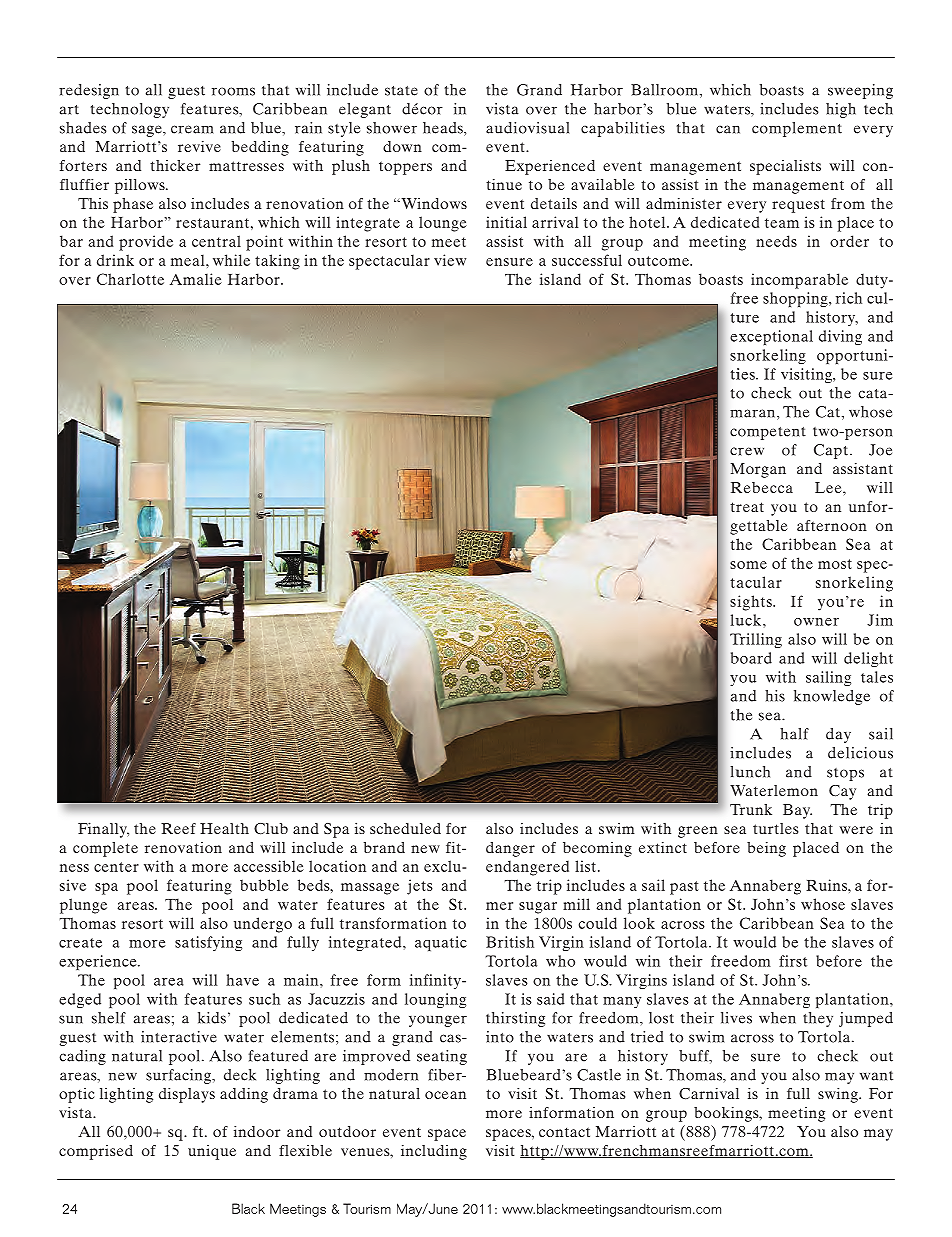 The image size is (952, 1237). Describe the element at coordinates (445, 1095) in the document. I see `ocean` at that location.
